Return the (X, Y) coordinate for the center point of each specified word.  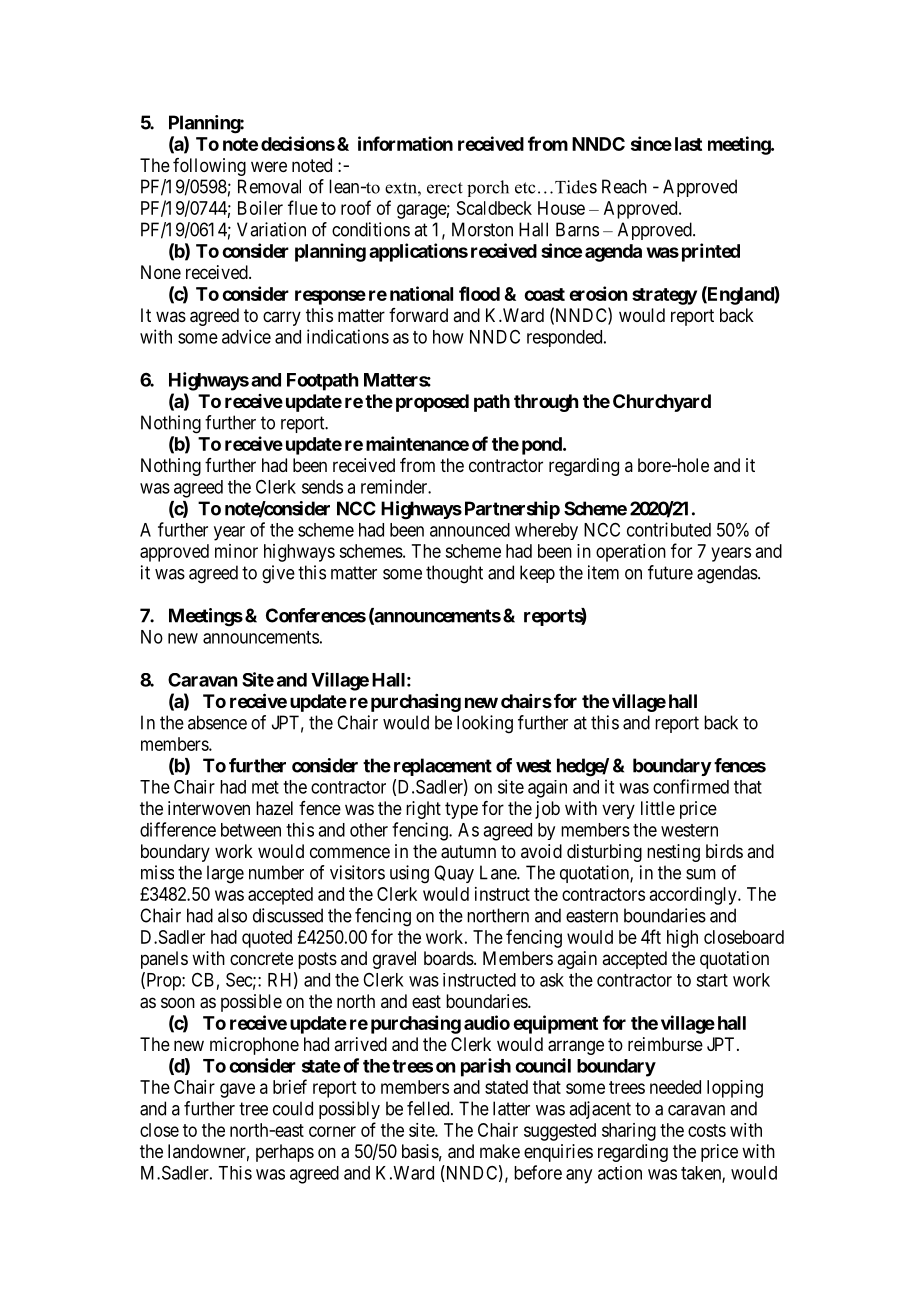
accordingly (694, 896)
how (448, 337)
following (209, 167)
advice (246, 336)
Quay (454, 874)
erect (445, 188)
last (688, 144)
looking (485, 724)
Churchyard (662, 403)
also (232, 915)
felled (429, 1108)
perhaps (285, 1153)
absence (217, 722)
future (670, 572)
